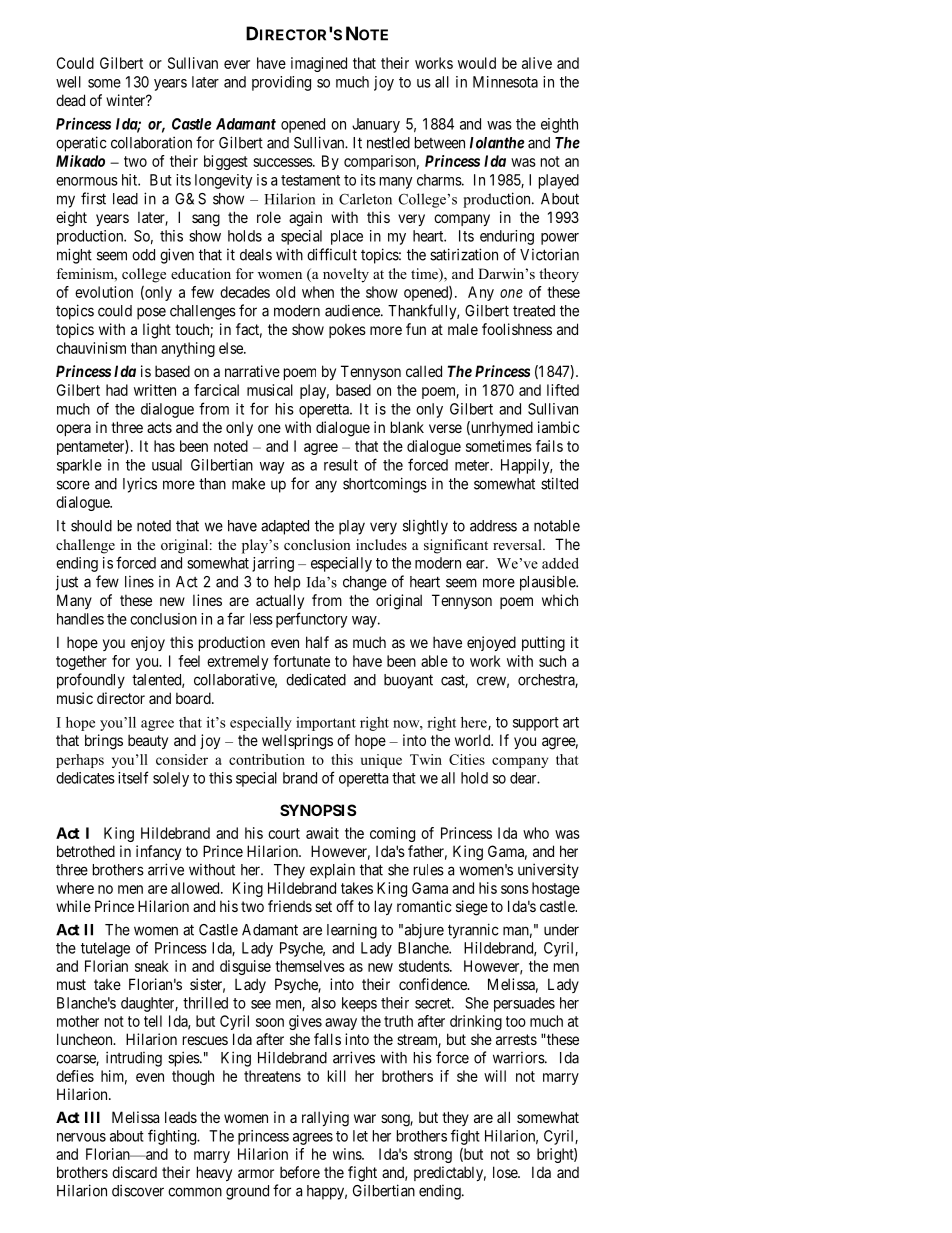  What do you see at coordinates (515, 889) in the document?
I see `sons` at bounding box center [515, 889].
